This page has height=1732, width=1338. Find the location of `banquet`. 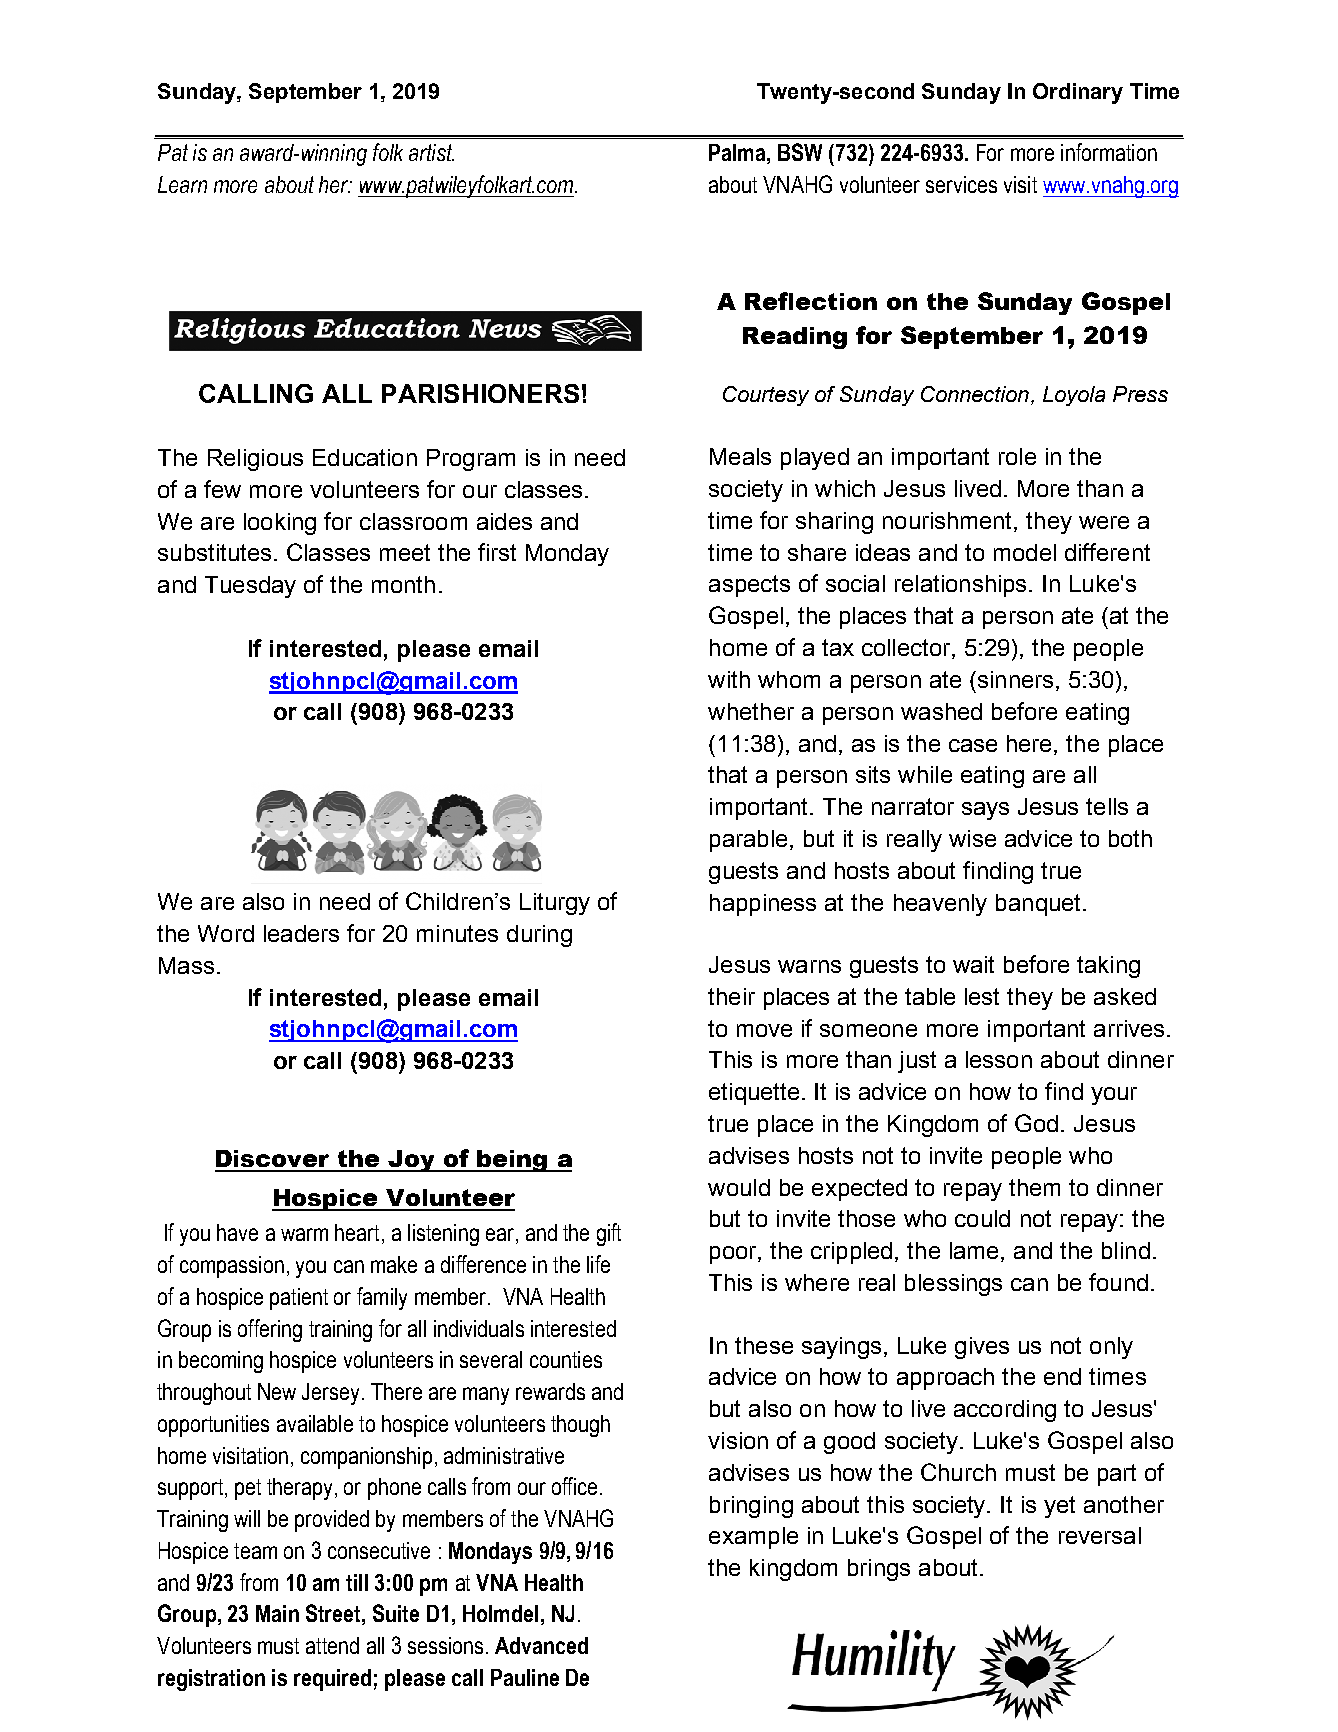

banquet is located at coordinates (1040, 905).
